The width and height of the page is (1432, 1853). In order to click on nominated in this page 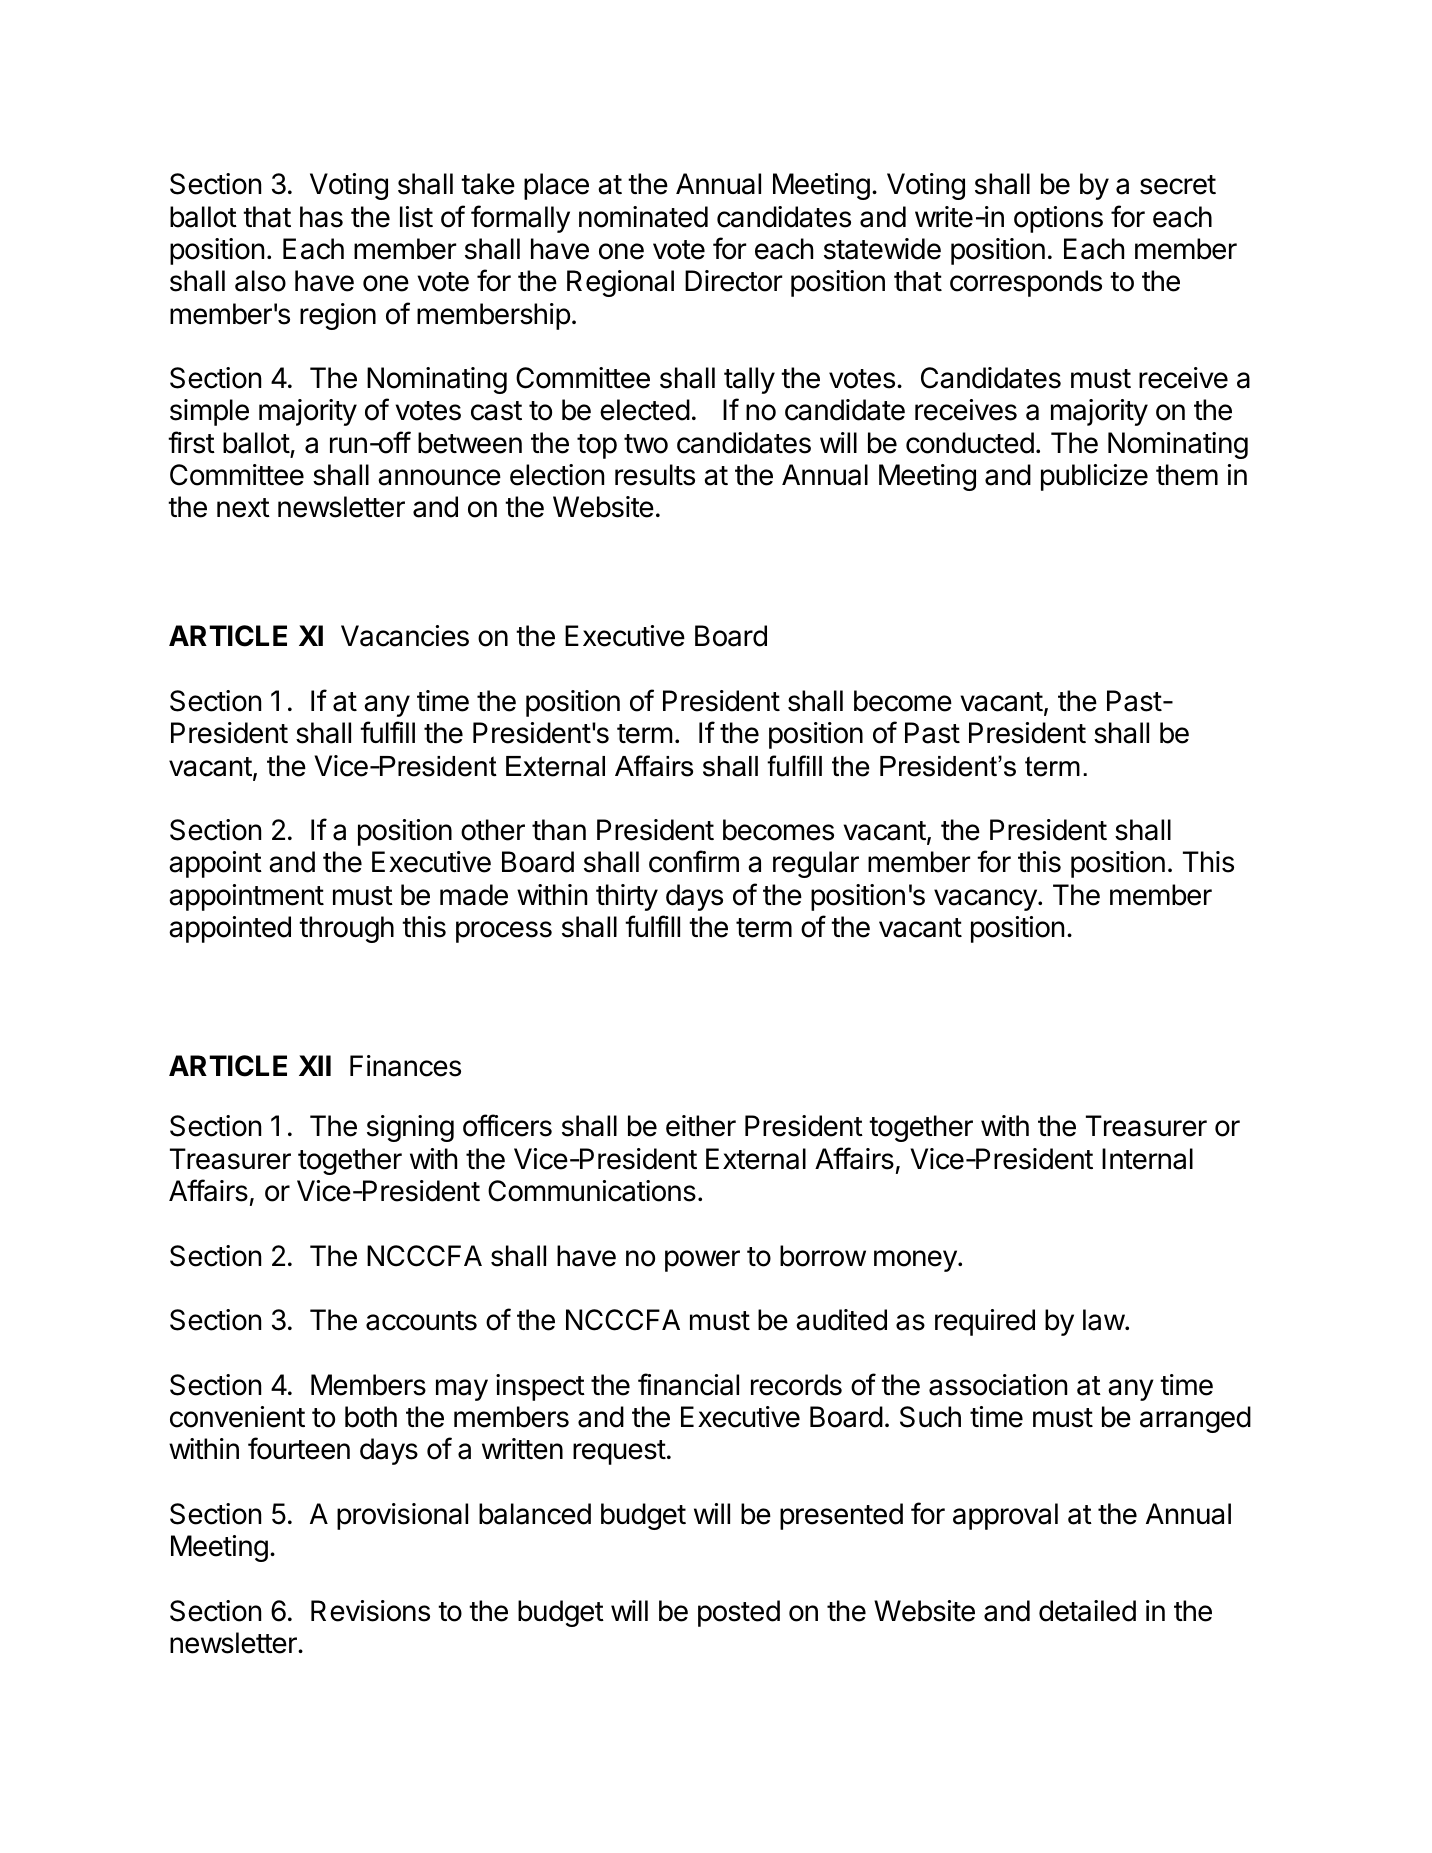, I will do `click(643, 217)`.
